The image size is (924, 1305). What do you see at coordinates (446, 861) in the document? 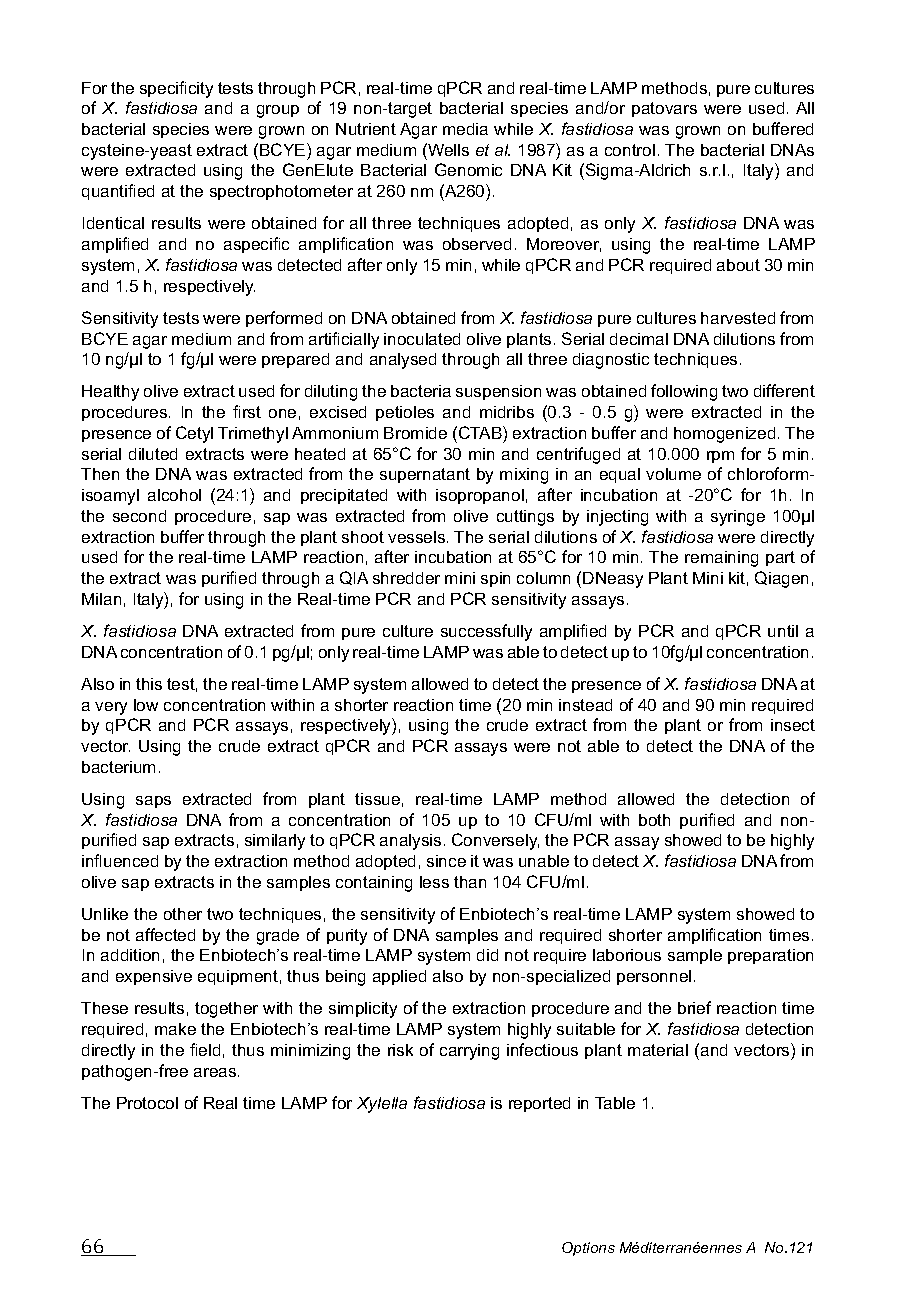
I see `since` at bounding box center [446, 861].
